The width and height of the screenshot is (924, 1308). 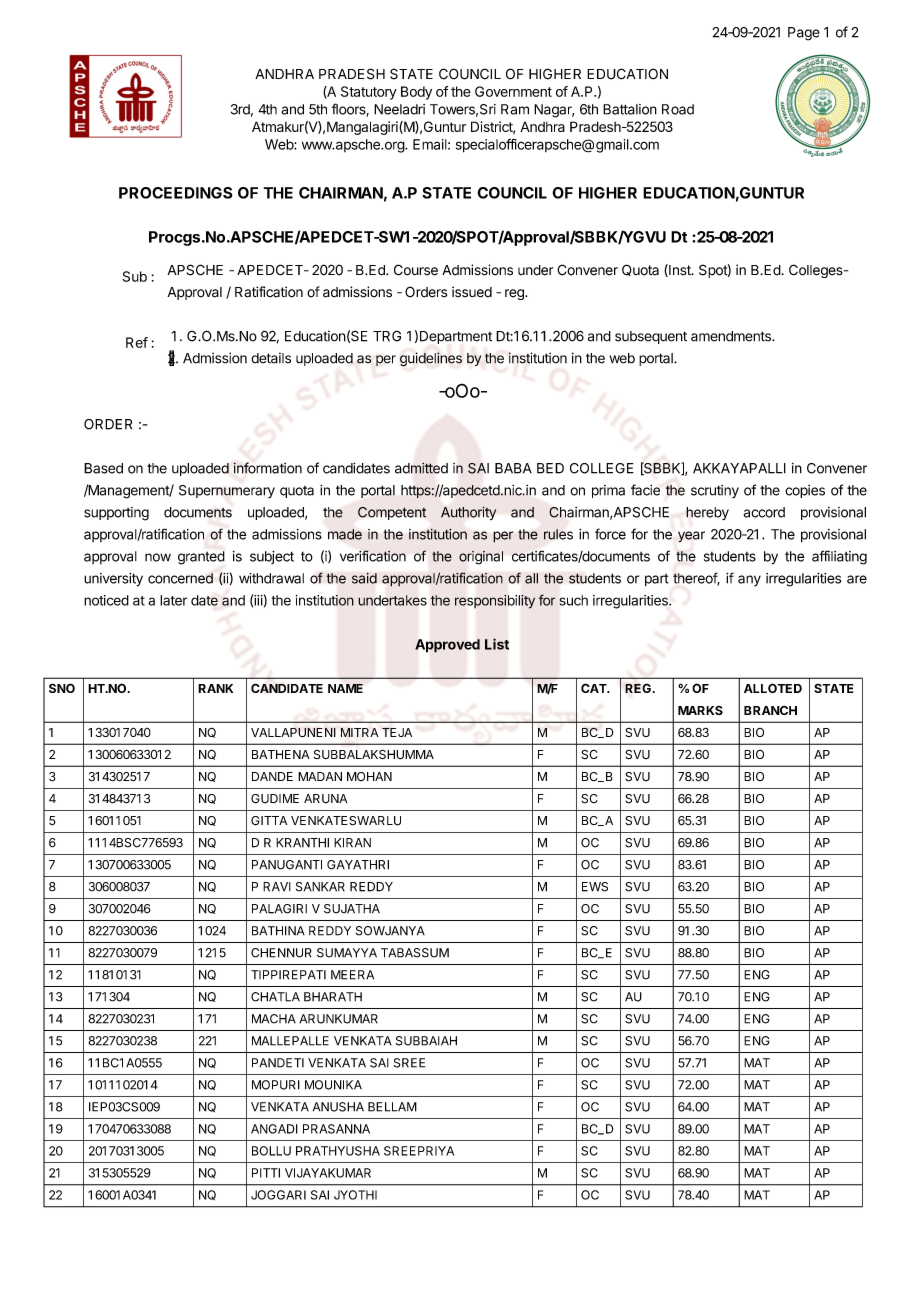 I want to click on GAYATHRI, so click(x=358, y=865).
